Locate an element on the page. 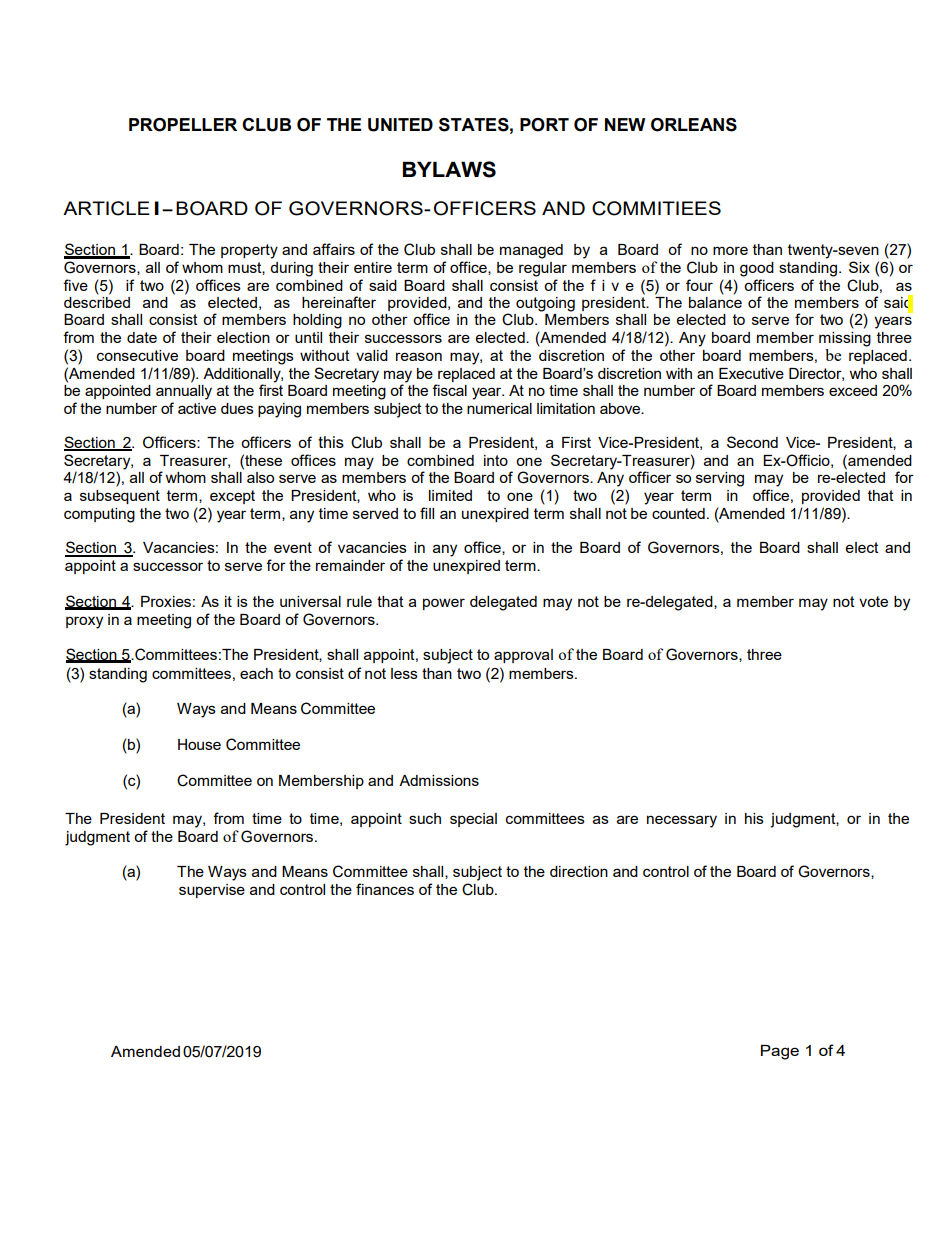 The image size is (952, 1233). ORLEANS is located at coordinates (694, 125).
